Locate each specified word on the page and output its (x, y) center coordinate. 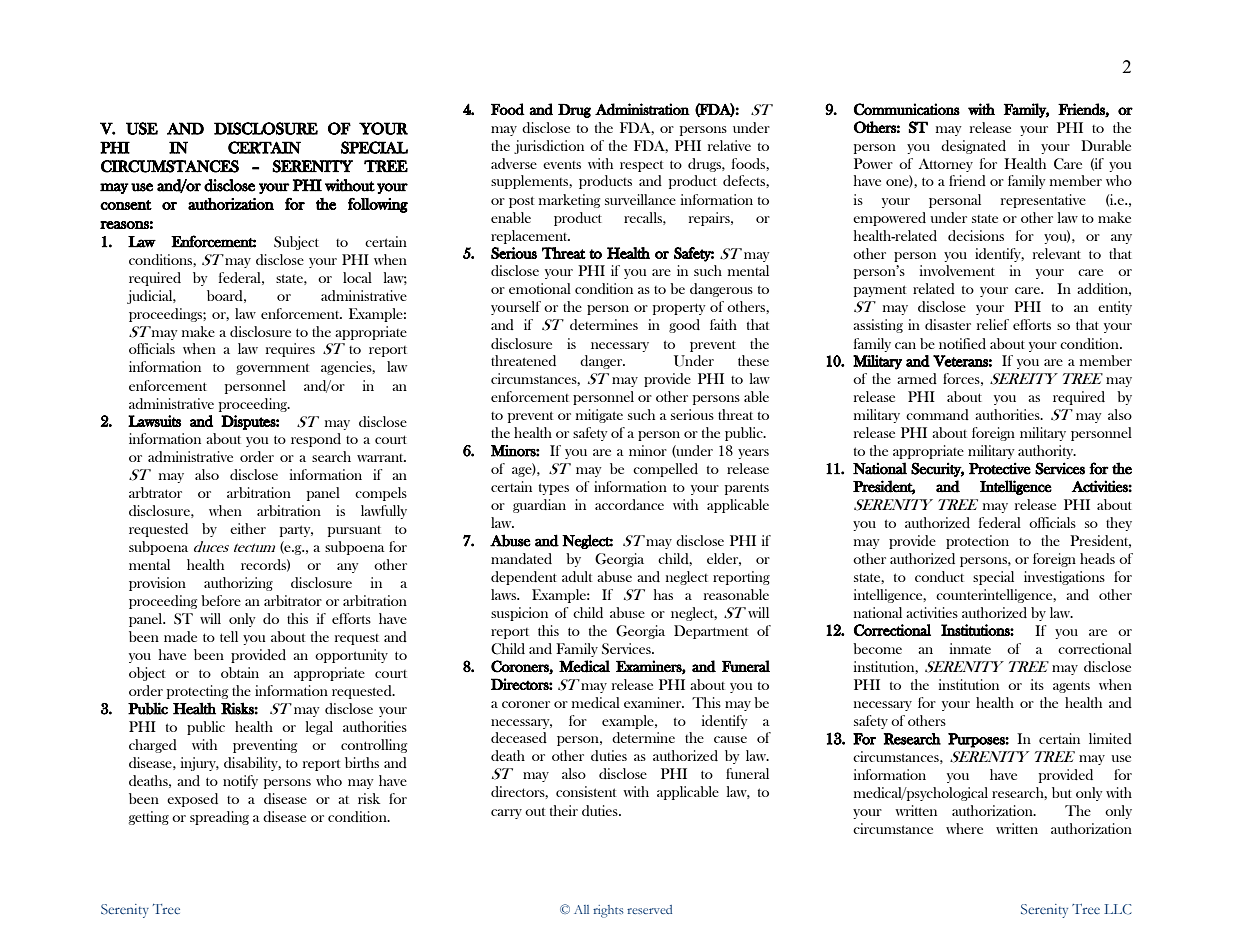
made (180, 636)
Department (711, 632)
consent (126, 205)
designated (973, 147)
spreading (219, 818)
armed (917, 378)
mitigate (599, 416)
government (272, 369)
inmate (970, 648)
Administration (642, 109)
